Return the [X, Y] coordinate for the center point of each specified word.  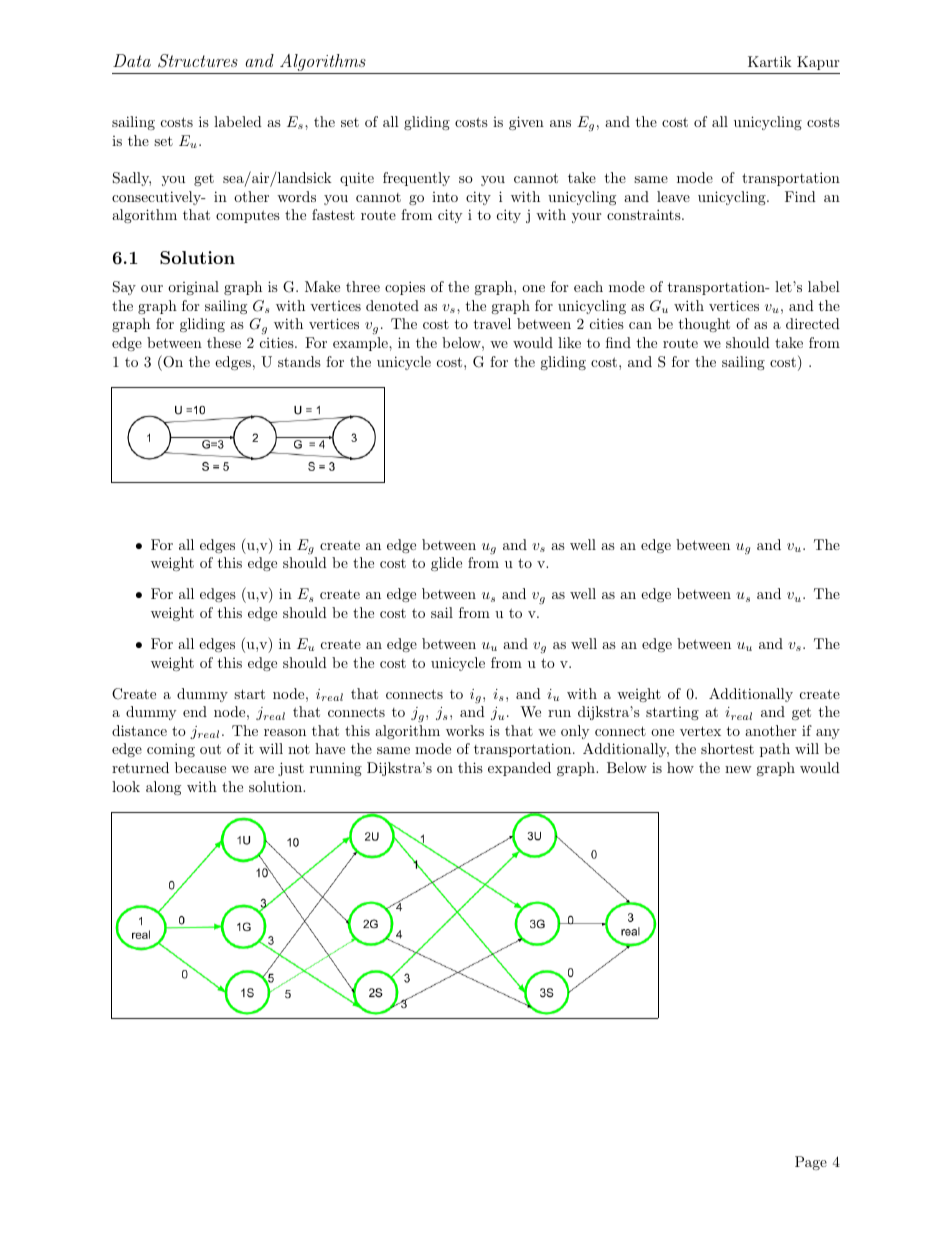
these [224, 342]
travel [492, 323]
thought [704, 325]
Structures [198, 61]
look [126, 786]
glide [446, 564]
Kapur [818, 63]
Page [811, 1163]
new [738, 769]
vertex [700, 731]
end [195, 711]
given [526, 123]
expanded [519, 769]
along [163, 788]
